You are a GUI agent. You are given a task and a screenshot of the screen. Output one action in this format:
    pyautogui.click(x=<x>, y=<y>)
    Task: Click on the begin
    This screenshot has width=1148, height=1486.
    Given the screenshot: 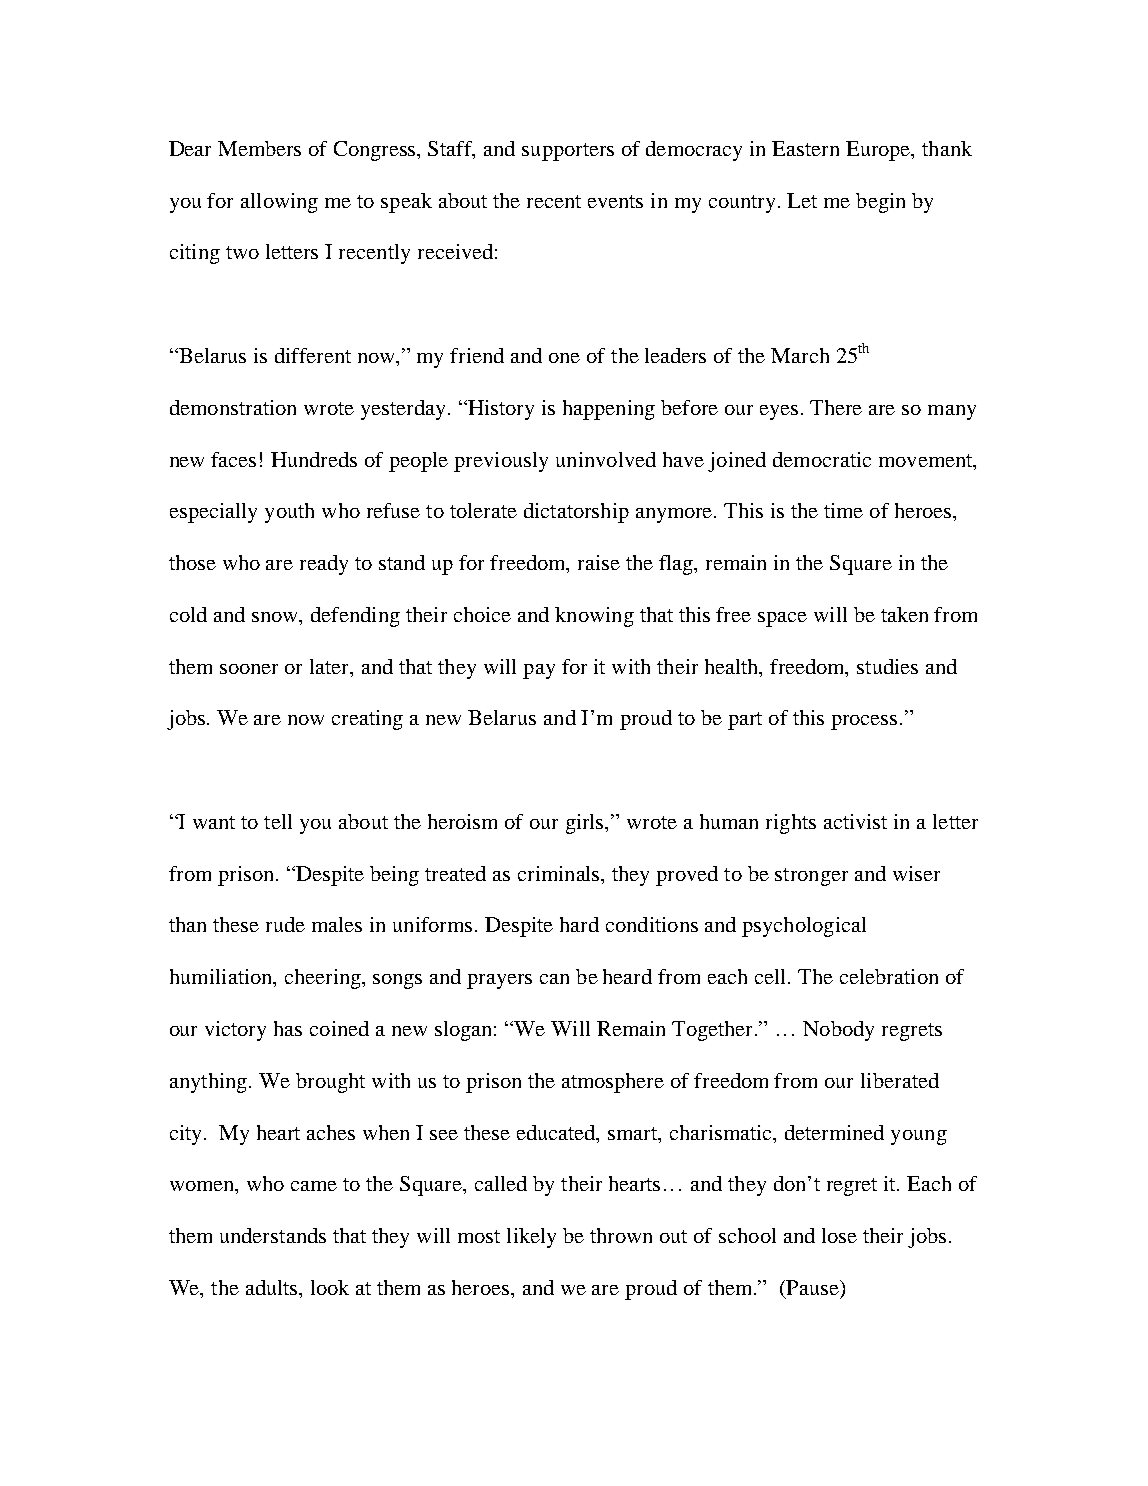 What is the action you would take?
    pyautogui.click(x=880, y=203)
